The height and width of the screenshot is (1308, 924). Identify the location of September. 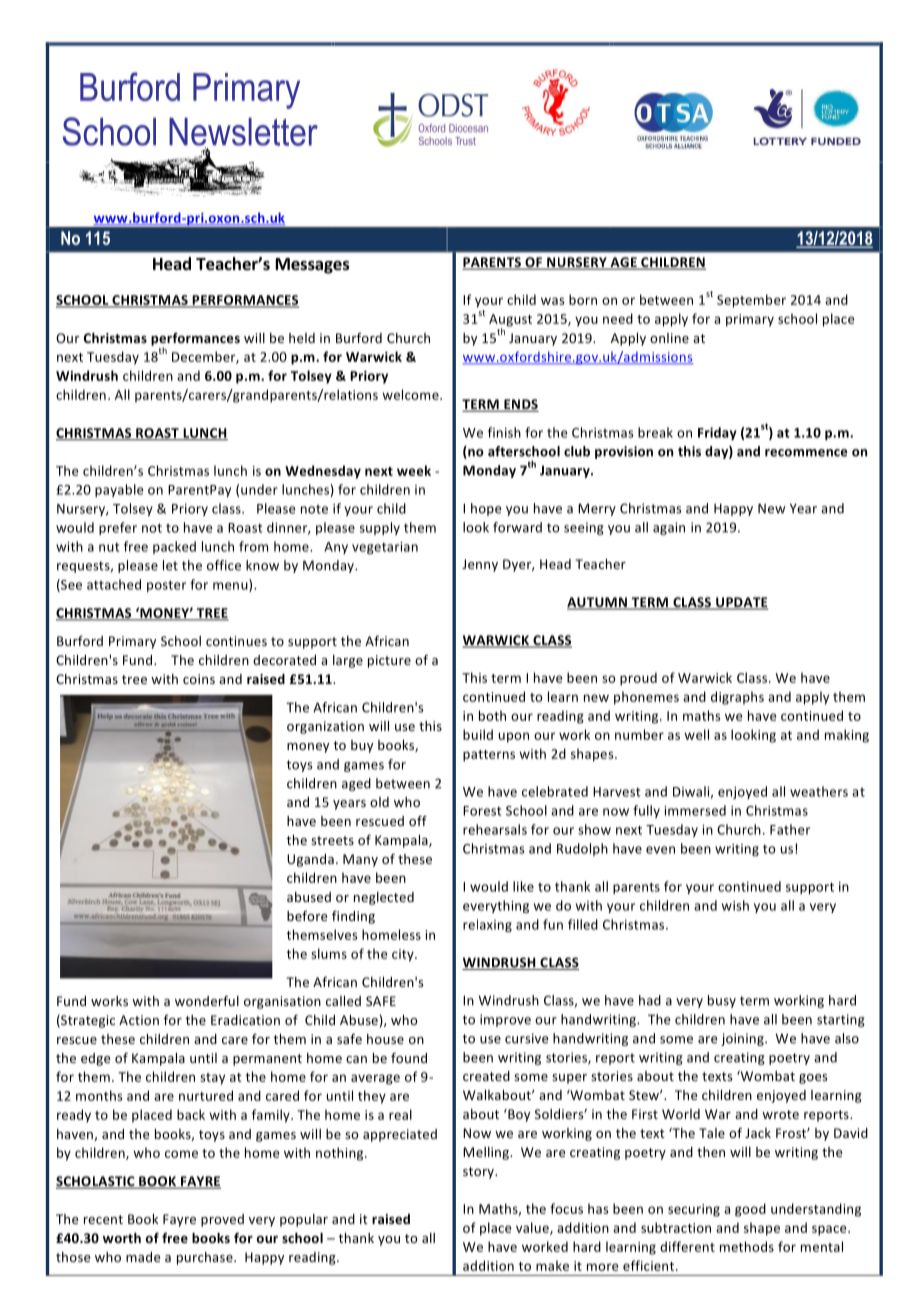
(751, 301).
